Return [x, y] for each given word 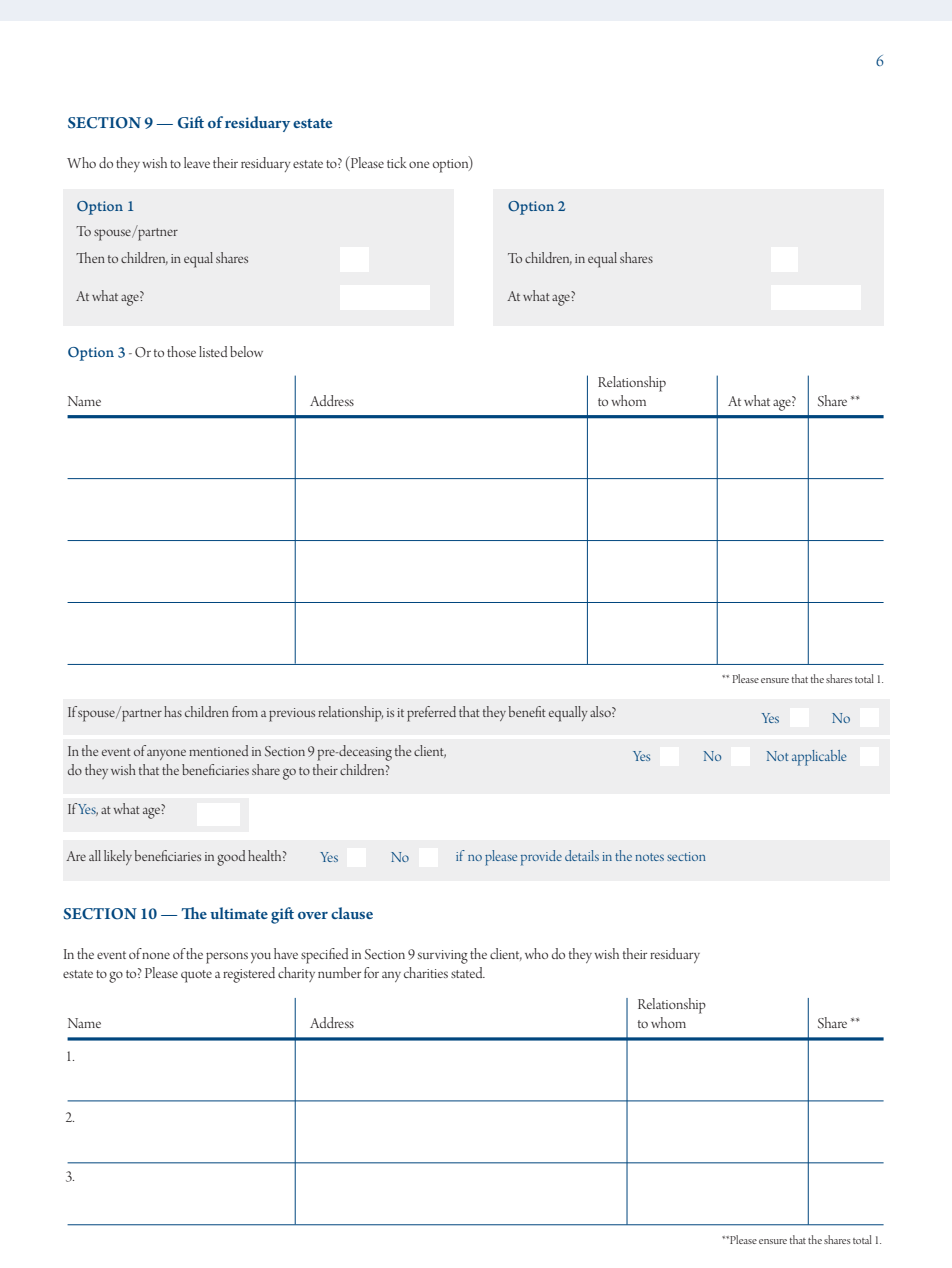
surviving [443, 957]
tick [397, 162]
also [601, 711]
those [181, 351]
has [173, 711]
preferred [431, 714]
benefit [527, 711]
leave [197, 162]
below [246, 351]
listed [213, 351]
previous [292, 715]
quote [196, 976]
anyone [166, 754]
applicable [819, 758]
